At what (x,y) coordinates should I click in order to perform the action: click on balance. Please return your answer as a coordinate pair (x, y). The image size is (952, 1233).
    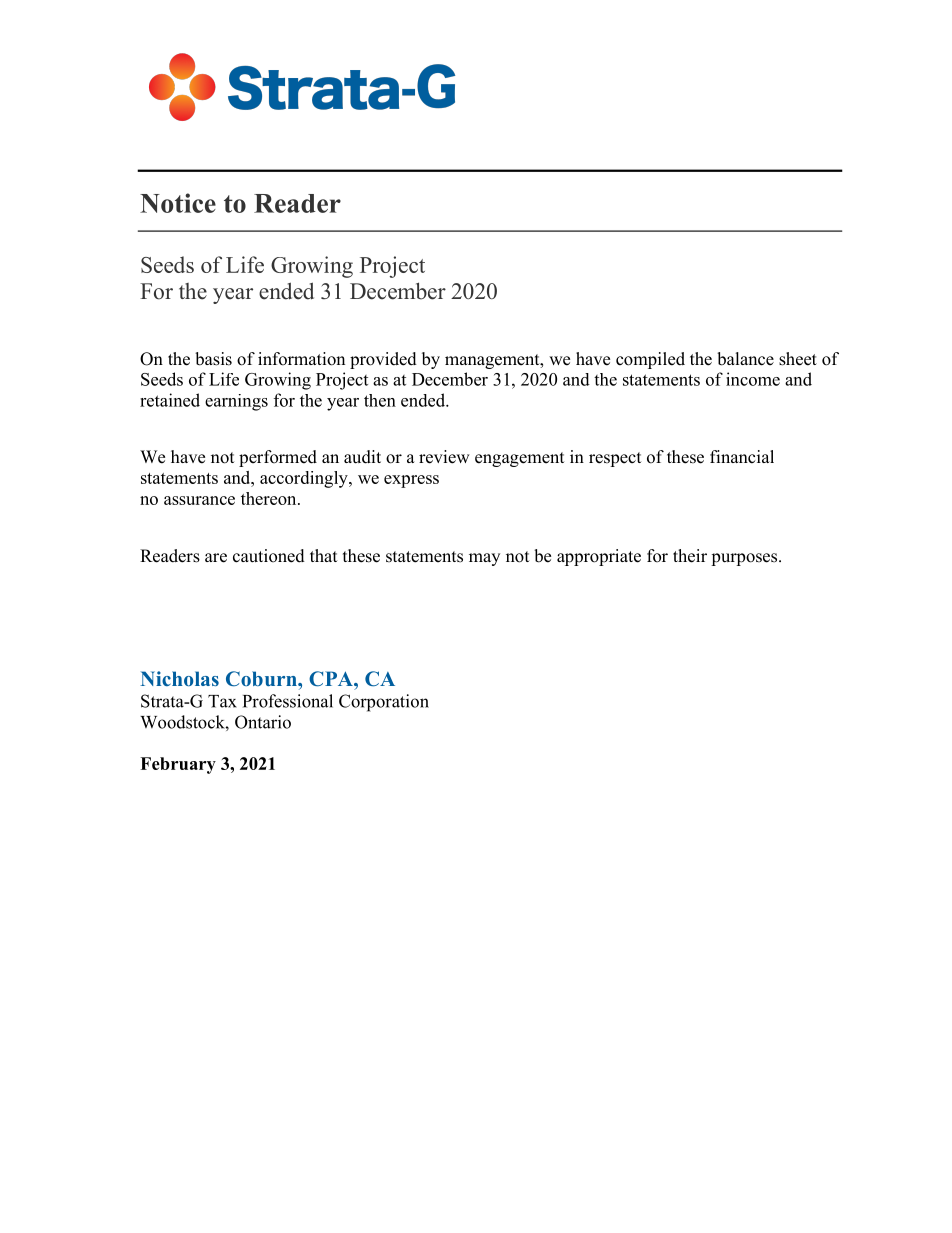
    Looking at the image, I should click on (745, 359).
